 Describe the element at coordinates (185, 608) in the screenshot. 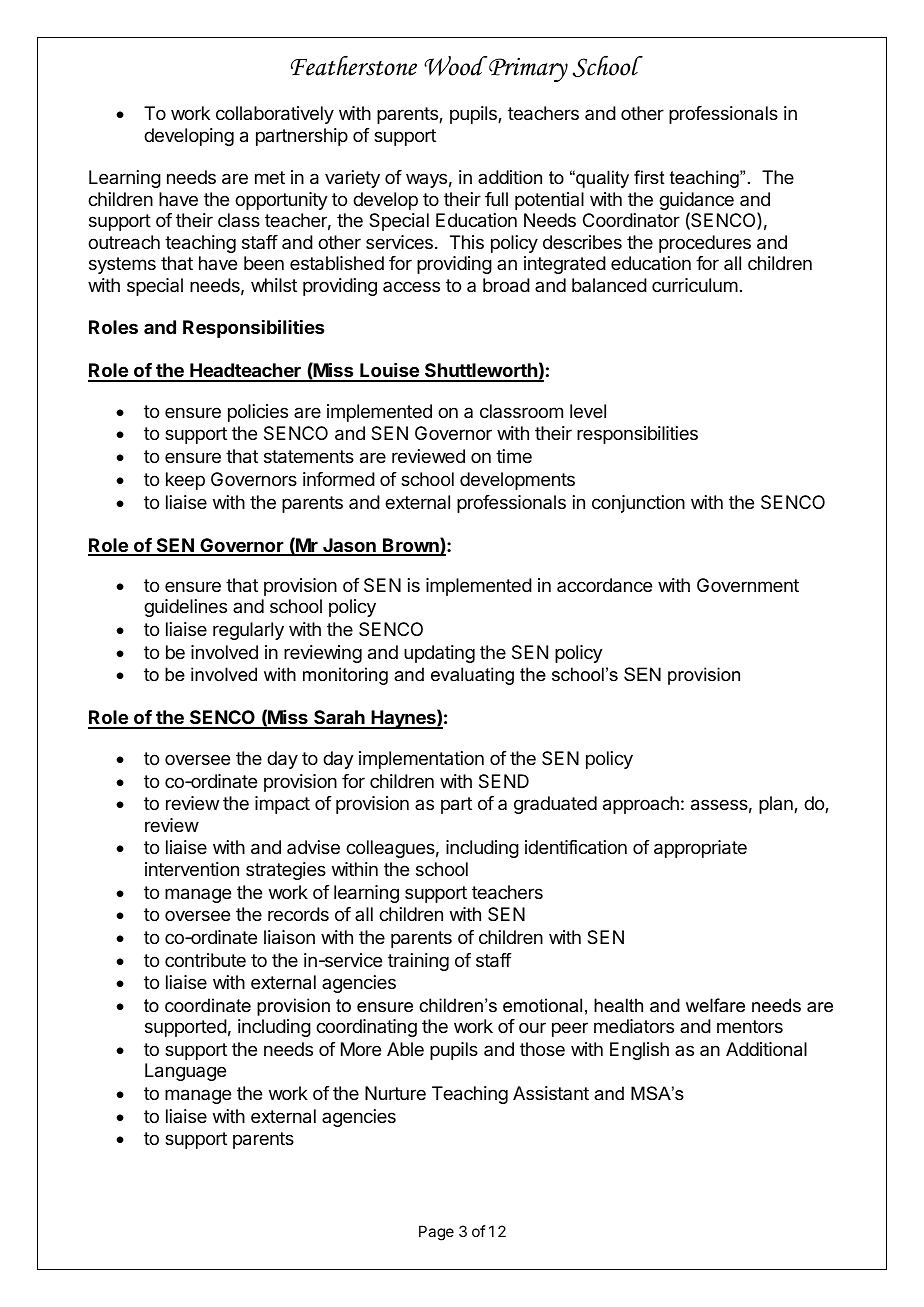

I see `guidelines` at that location.
